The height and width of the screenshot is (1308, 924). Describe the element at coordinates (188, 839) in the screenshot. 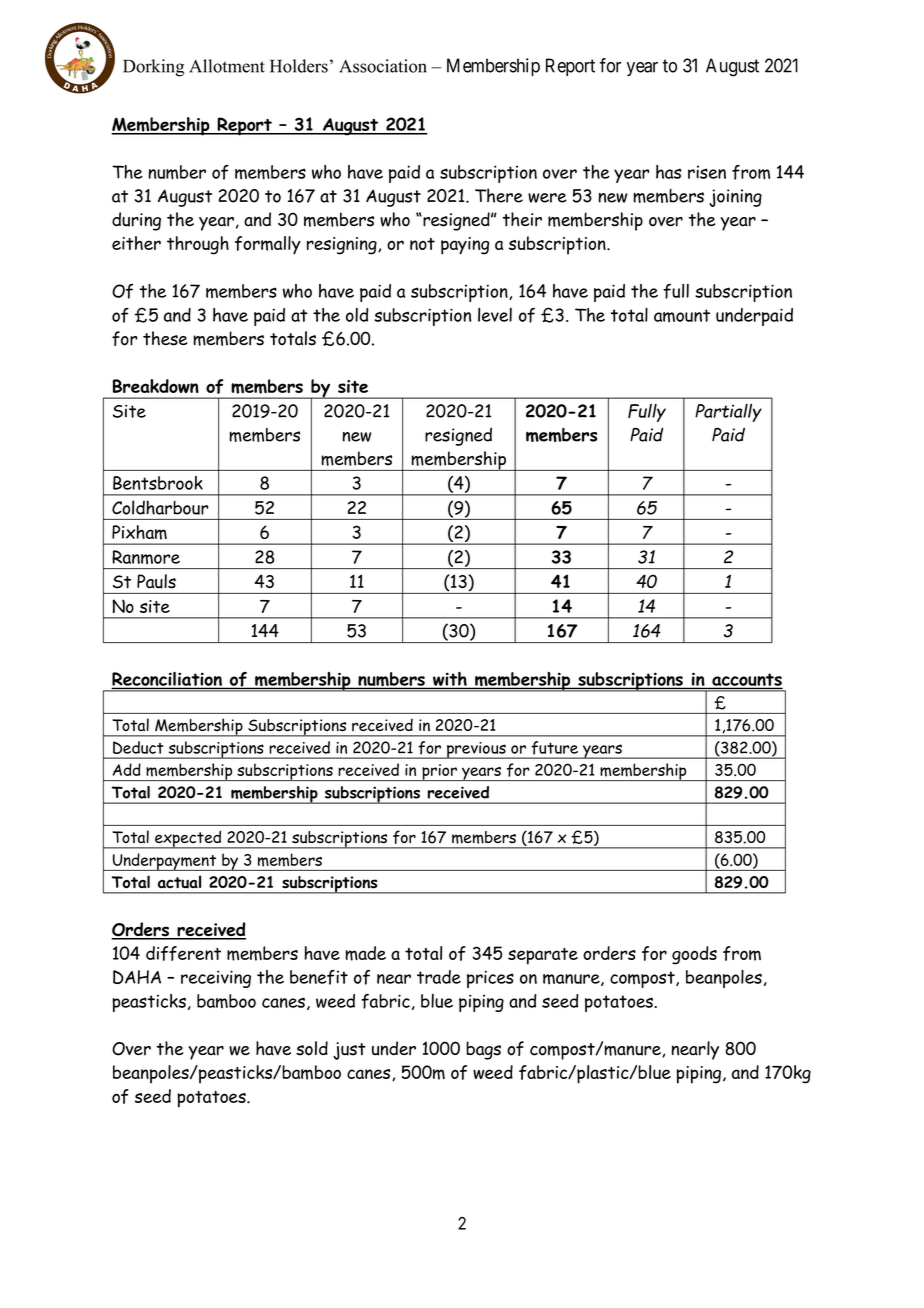

I see `expected` at that location.
